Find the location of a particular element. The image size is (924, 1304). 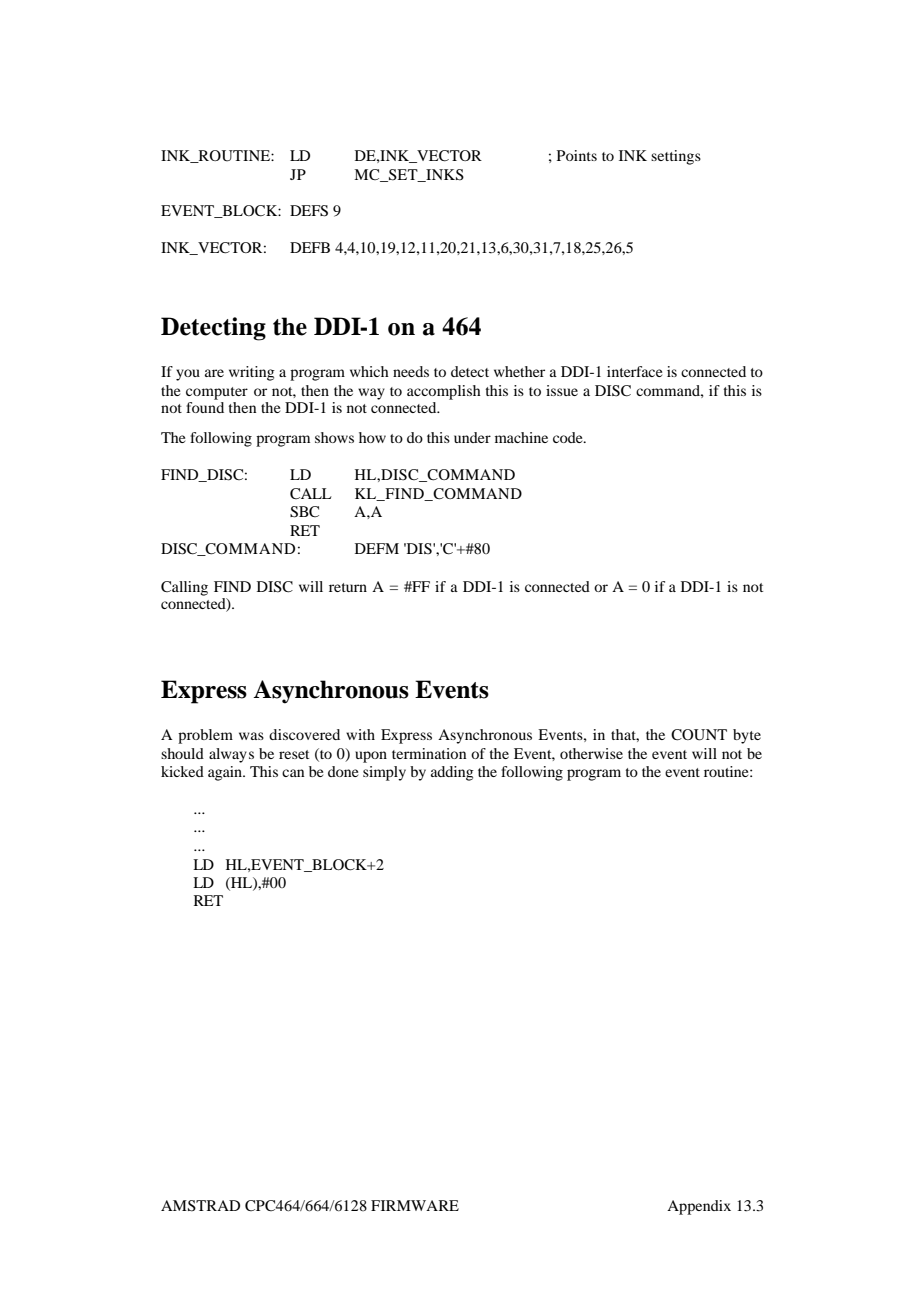

byte is located at coordinates (747, 736).
